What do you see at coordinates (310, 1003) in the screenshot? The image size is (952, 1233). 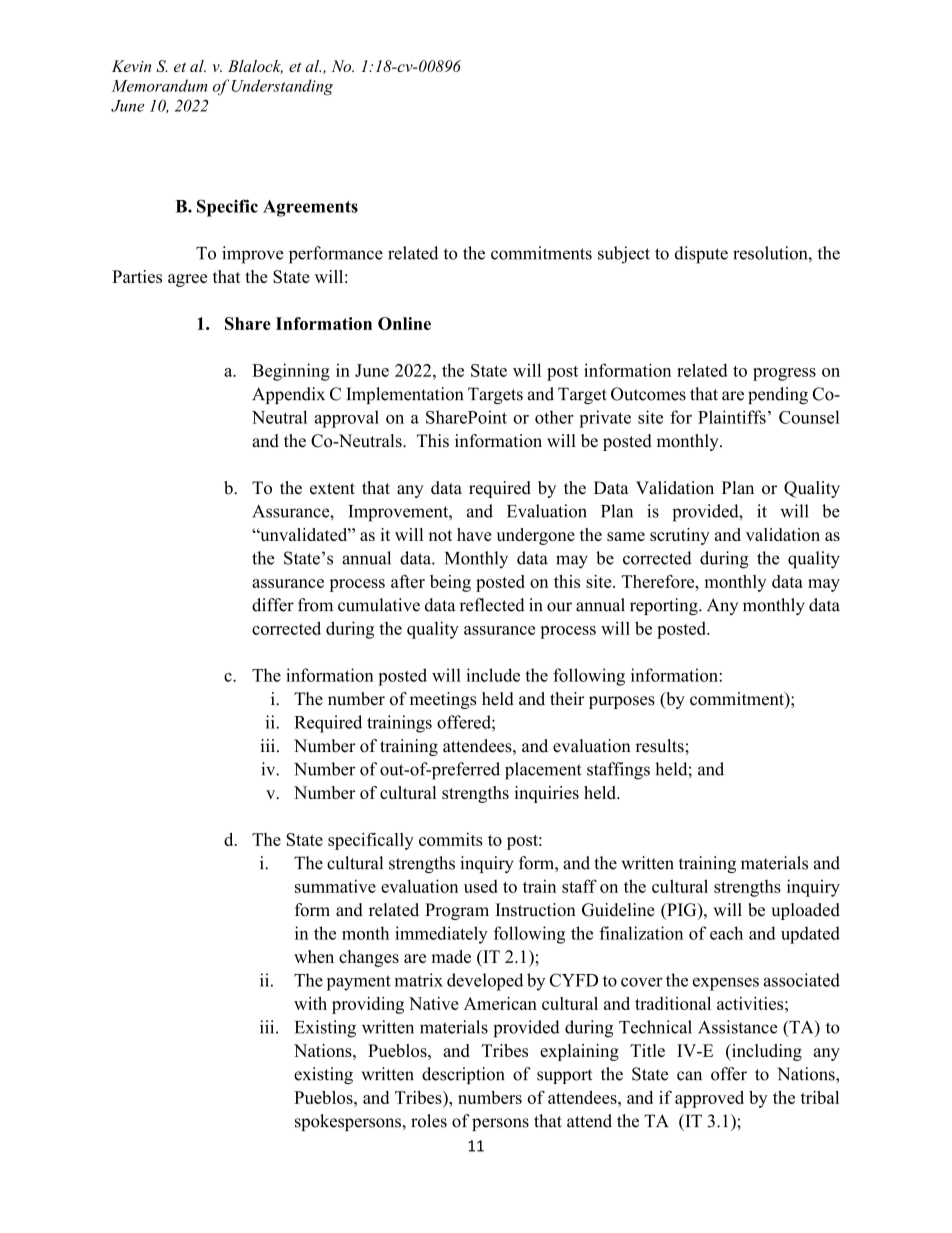 I see `with` at bounding box center [310, 1003].
